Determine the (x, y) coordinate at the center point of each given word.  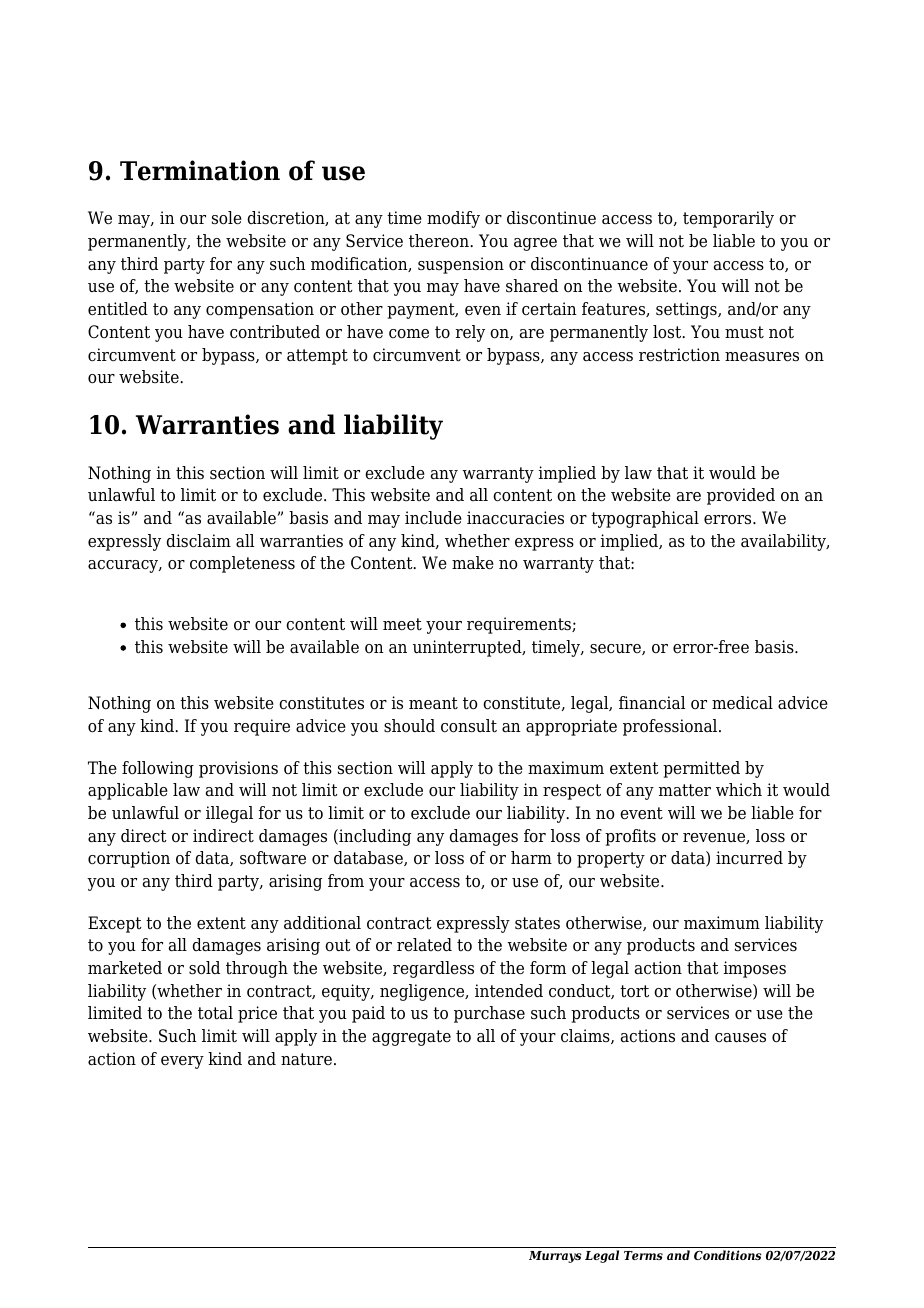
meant (433, 703)
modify (453, 219)
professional (671, 727)
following (158, 769)
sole (227, 218)
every (182, 1062)
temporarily (728, 219)
